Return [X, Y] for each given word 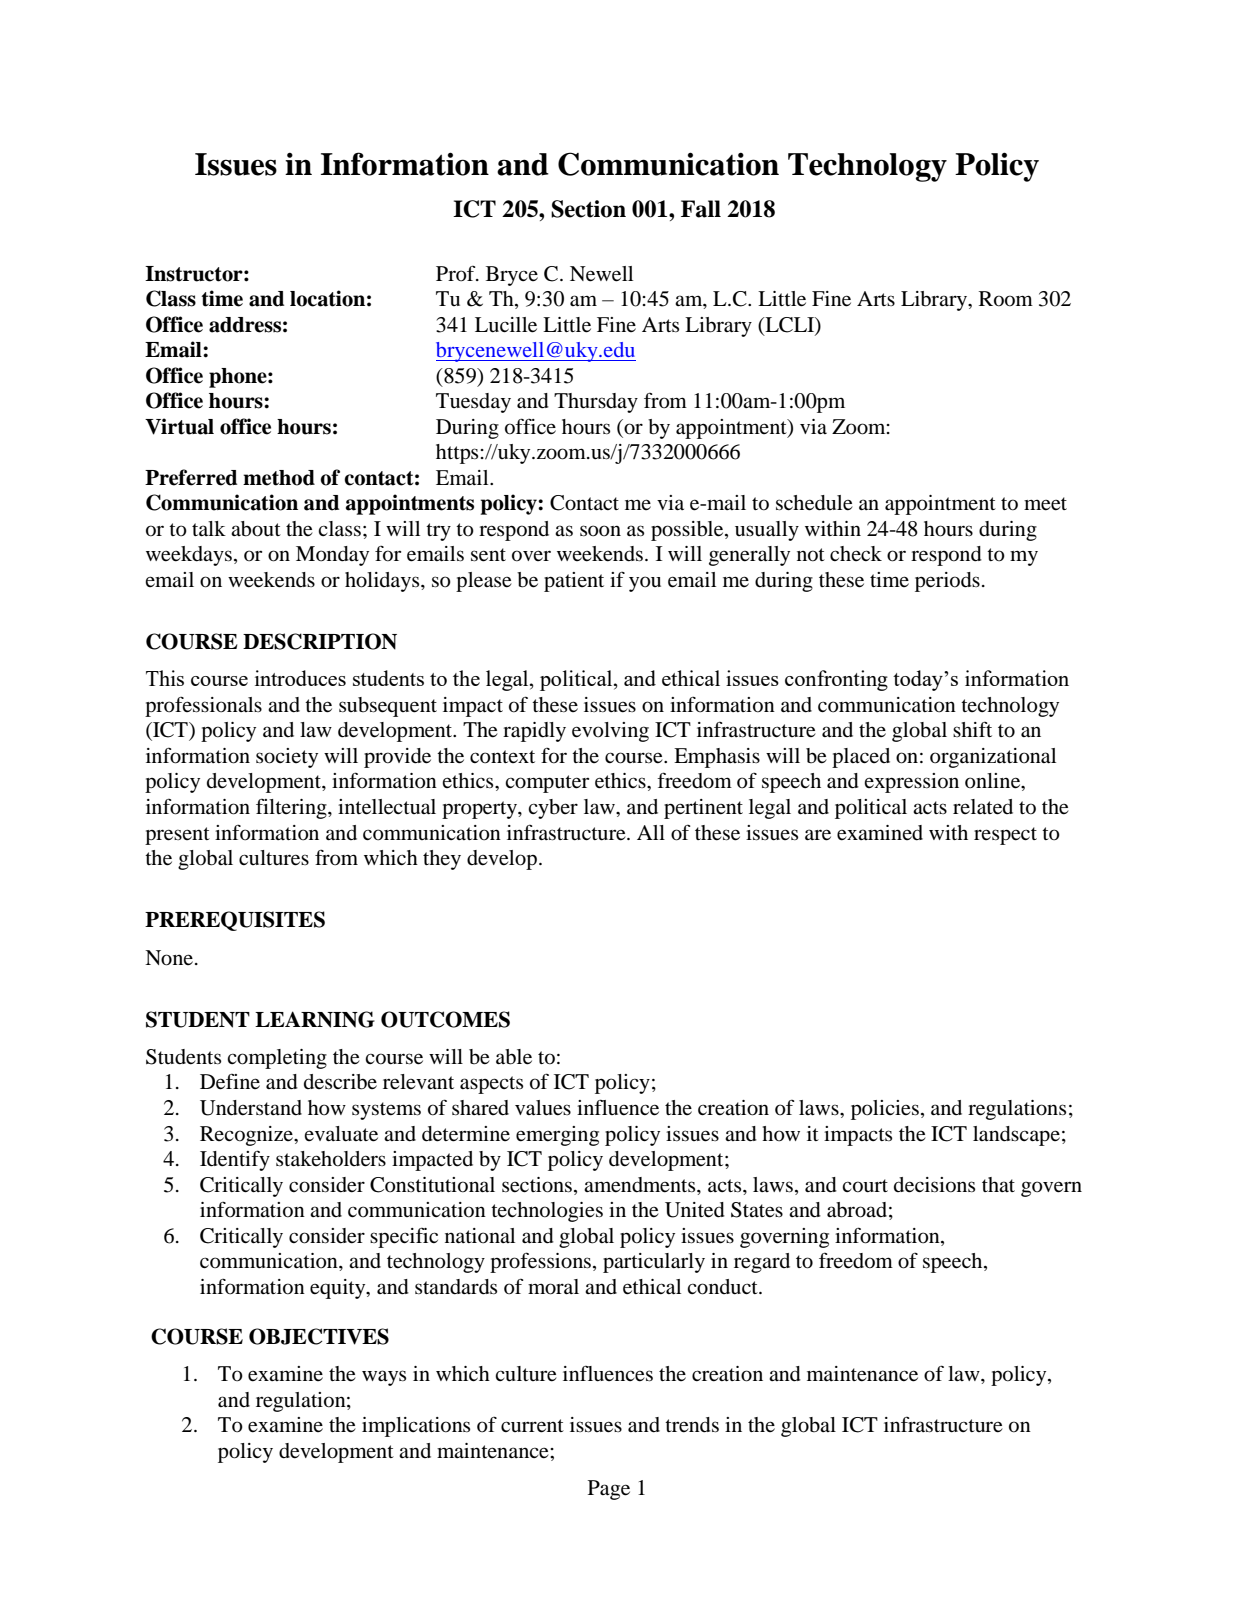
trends [692, 1425]
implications [416, 1427]
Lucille [506, 325]
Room [1006, 299]
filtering [292, 808]
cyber [553, 809]
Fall [701, 209]
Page [609, 1490]
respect [1005, 836]
